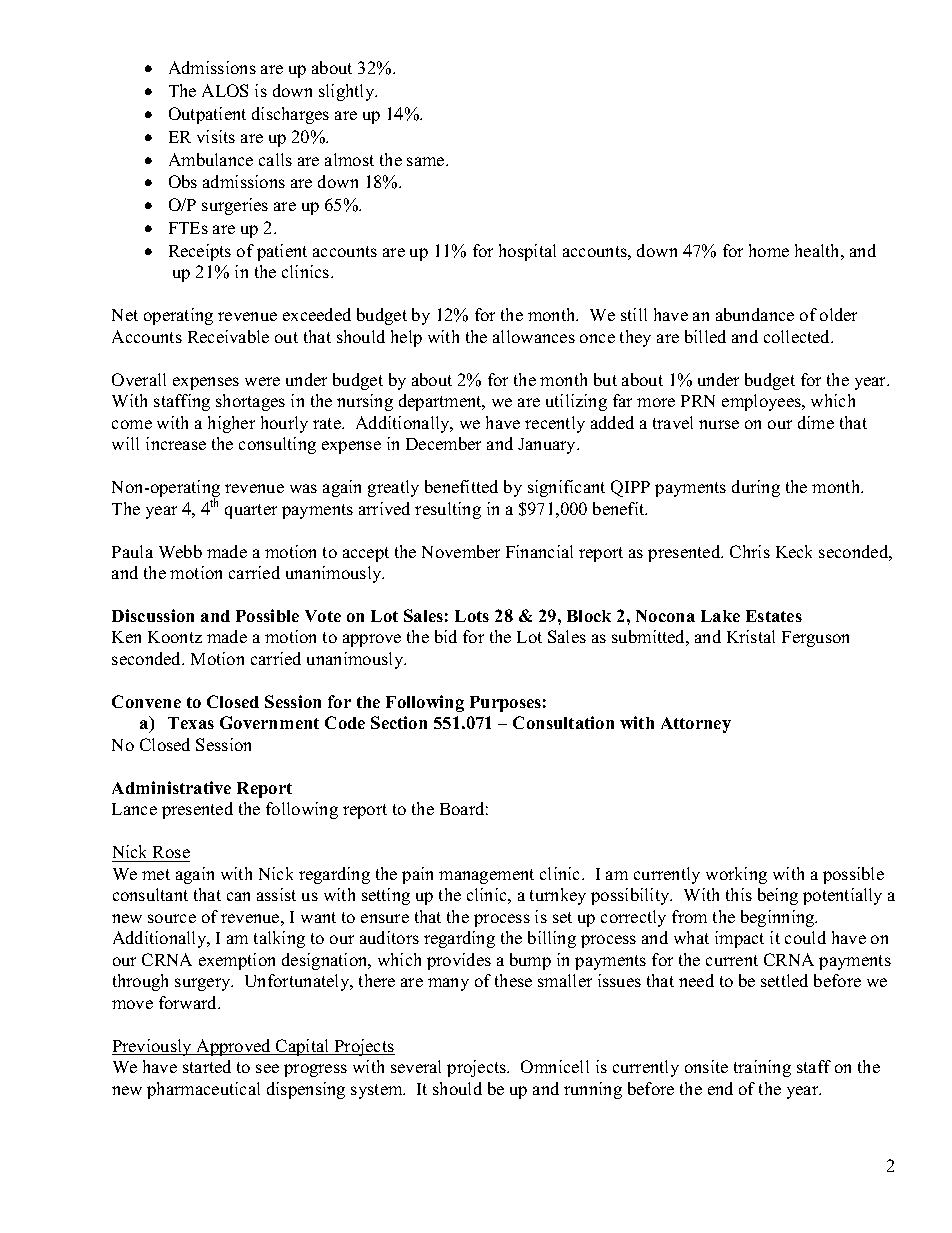  I want to click on Estates, so click(774, 616).
